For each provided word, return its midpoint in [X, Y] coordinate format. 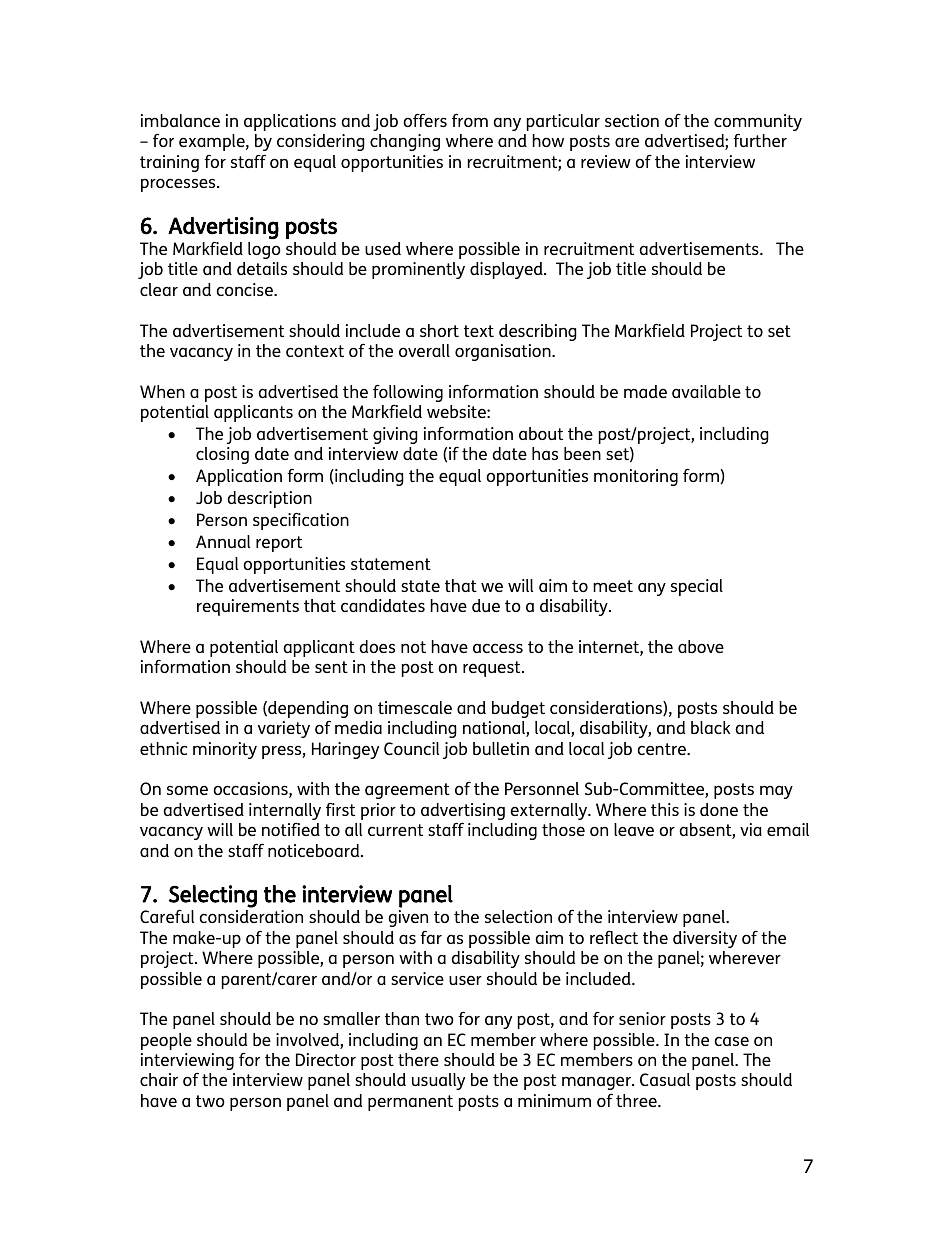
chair [159, 1079]
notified [291, 829]
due [486, 605]
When [162, 391]
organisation [504, 352]
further [760, 140]
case [731, 1041]
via [751, 829]
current [395, 830]
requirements [248, 607]
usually [438, 1081]
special [697, 587]
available [706, 391]
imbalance [180, 120]
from [470, 120]
